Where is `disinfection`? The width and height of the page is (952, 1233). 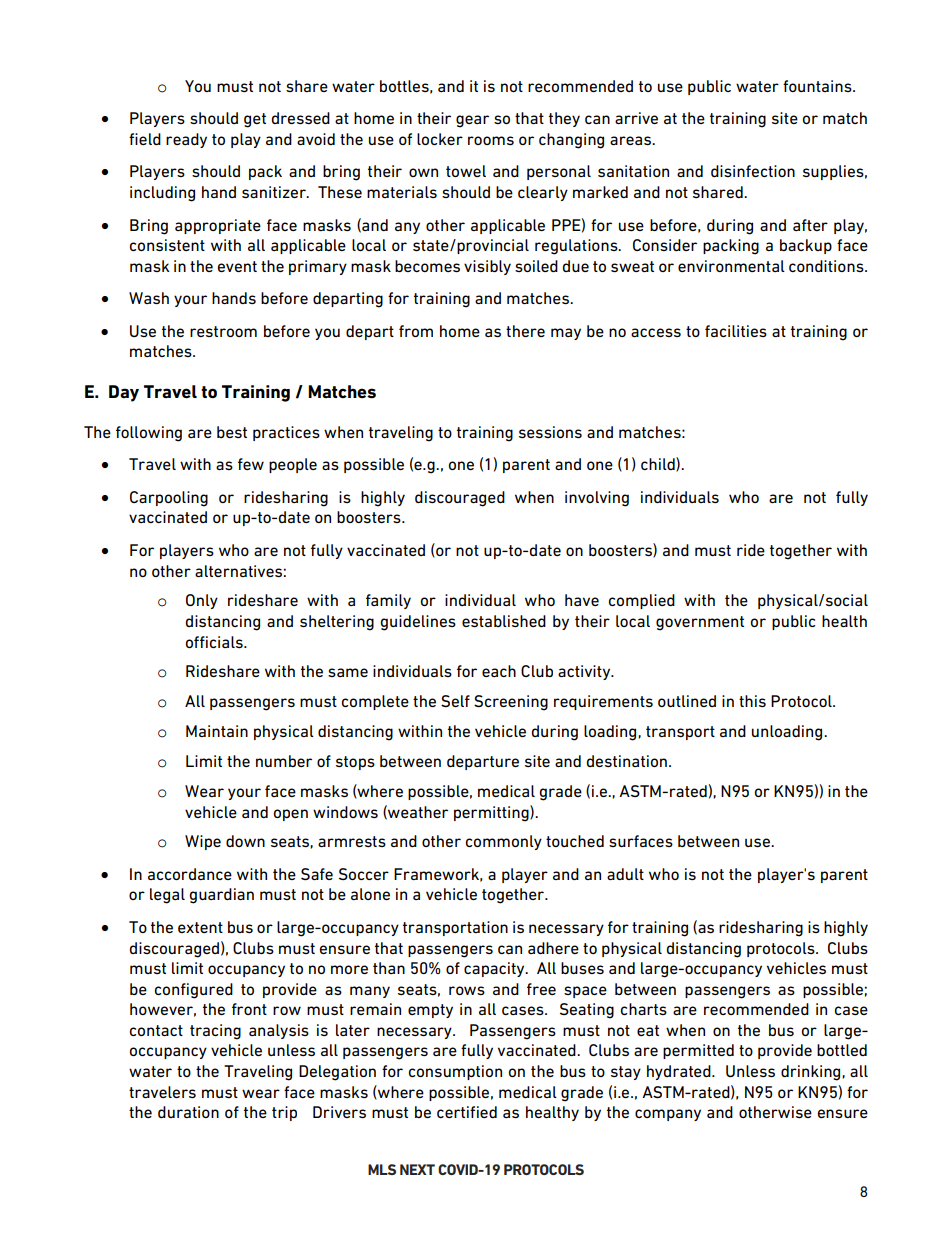
disinfection is located at coordinates (753, 171).
